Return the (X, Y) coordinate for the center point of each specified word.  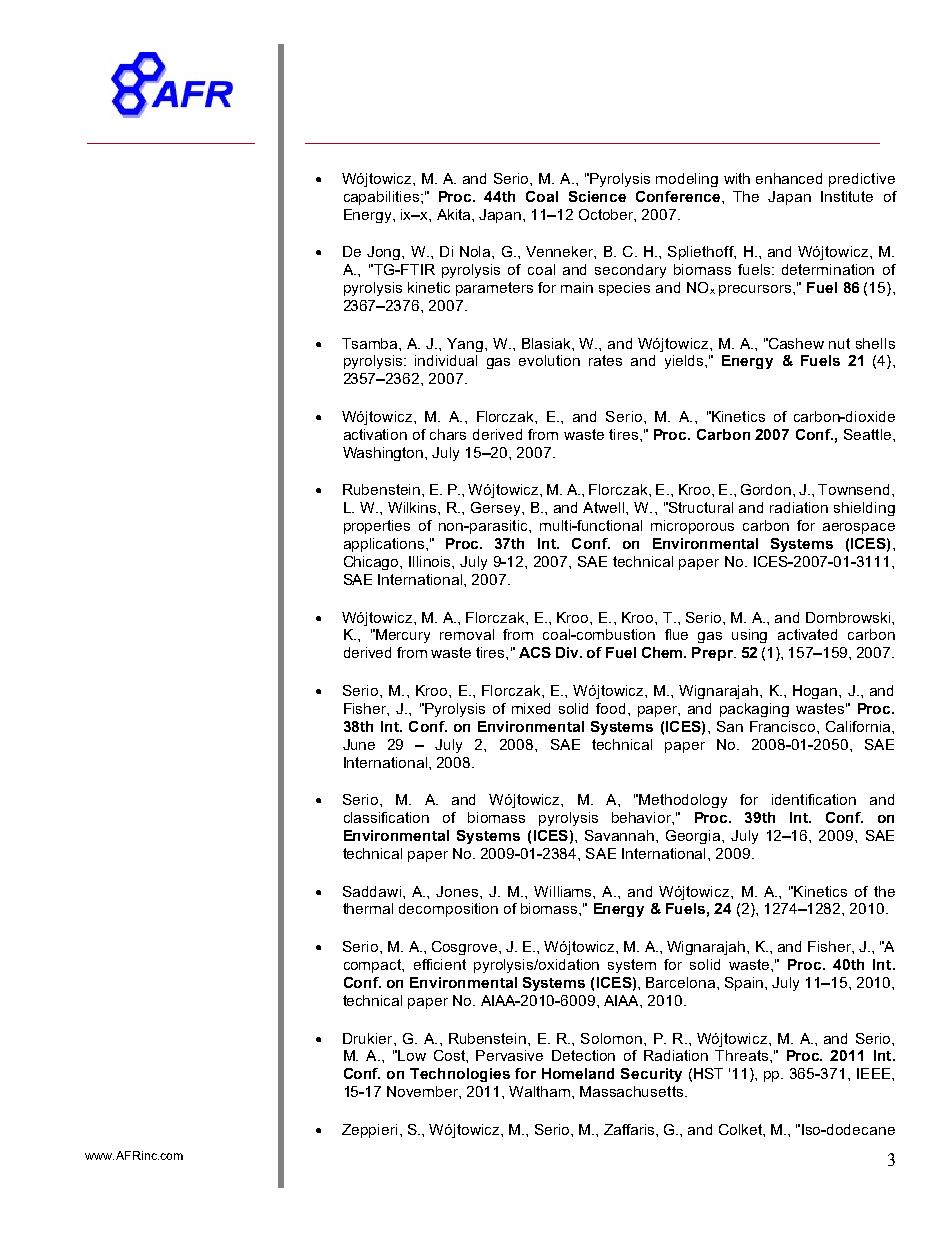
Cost (450, 1055)
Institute (847, 196)
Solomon (611, 1038)
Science (597, 196)
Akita (455, 214)
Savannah (619, 835)
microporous (692, 527)
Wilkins (413, 507)
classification (386, 817)
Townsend (855, 489)
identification (814, 799)
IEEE (875, 1073)
